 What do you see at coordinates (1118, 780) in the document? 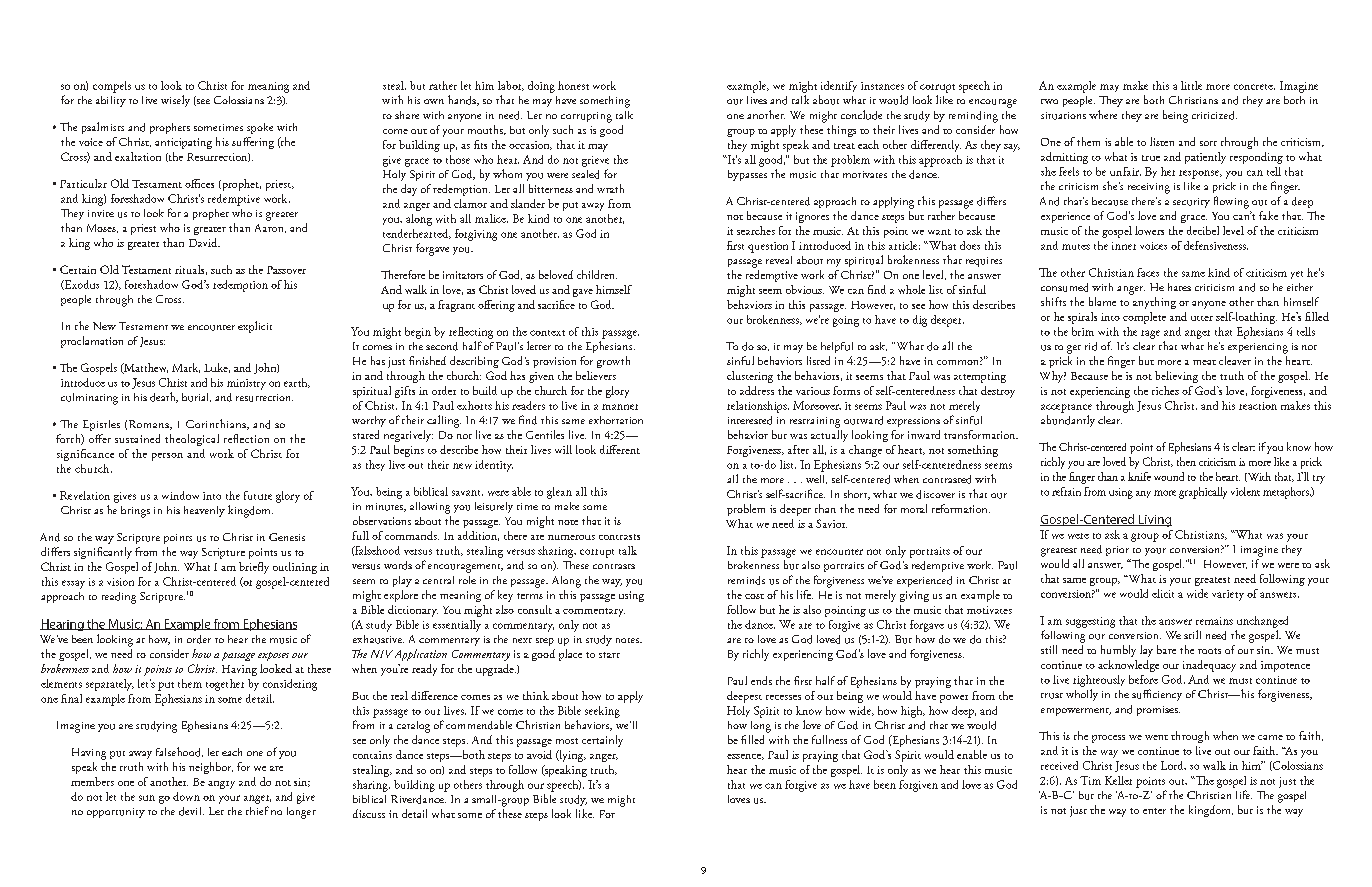
I see `Keller` at bounding box center [1118, 780].
